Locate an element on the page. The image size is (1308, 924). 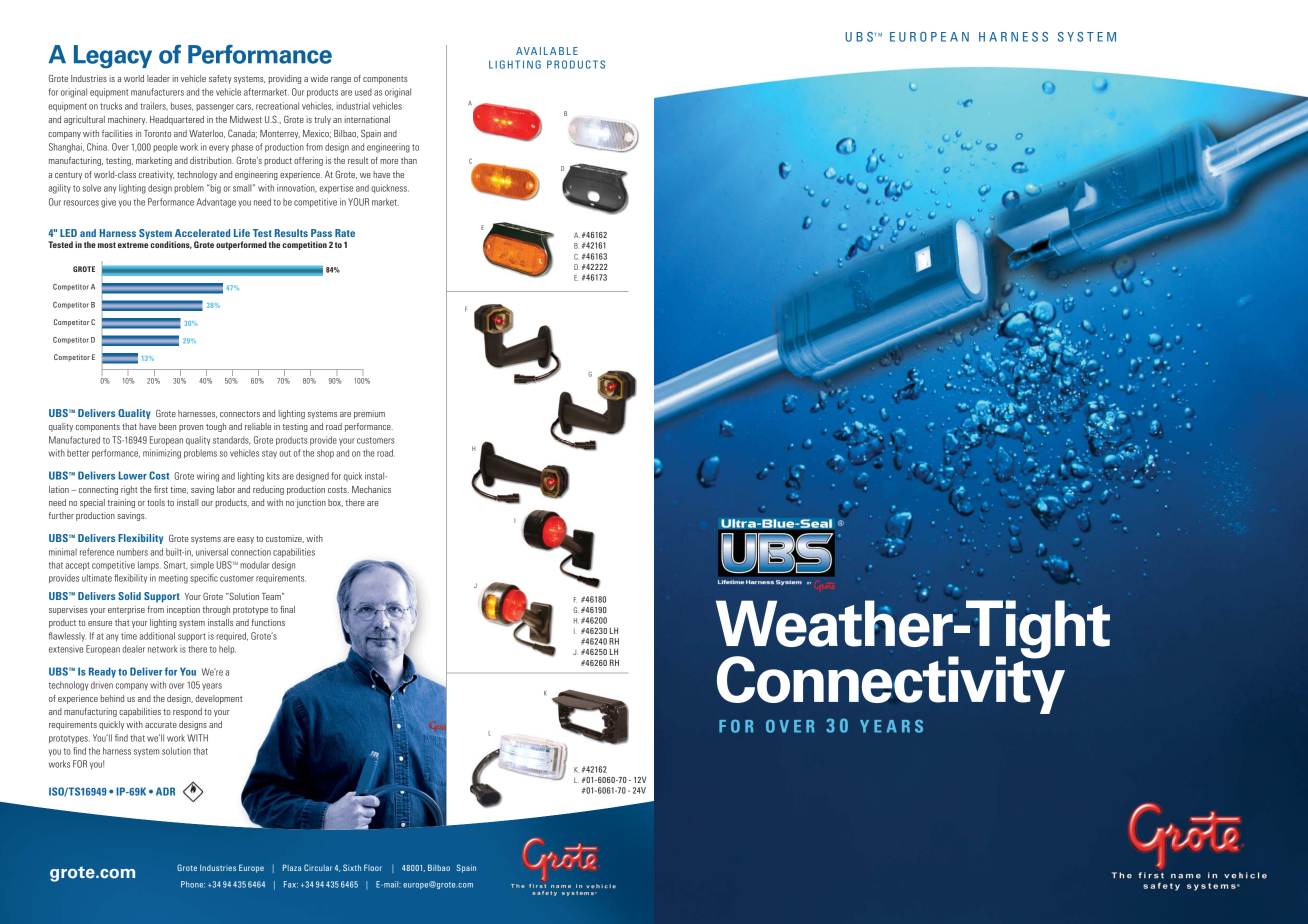
functions is located at coordinates (268, 622).
